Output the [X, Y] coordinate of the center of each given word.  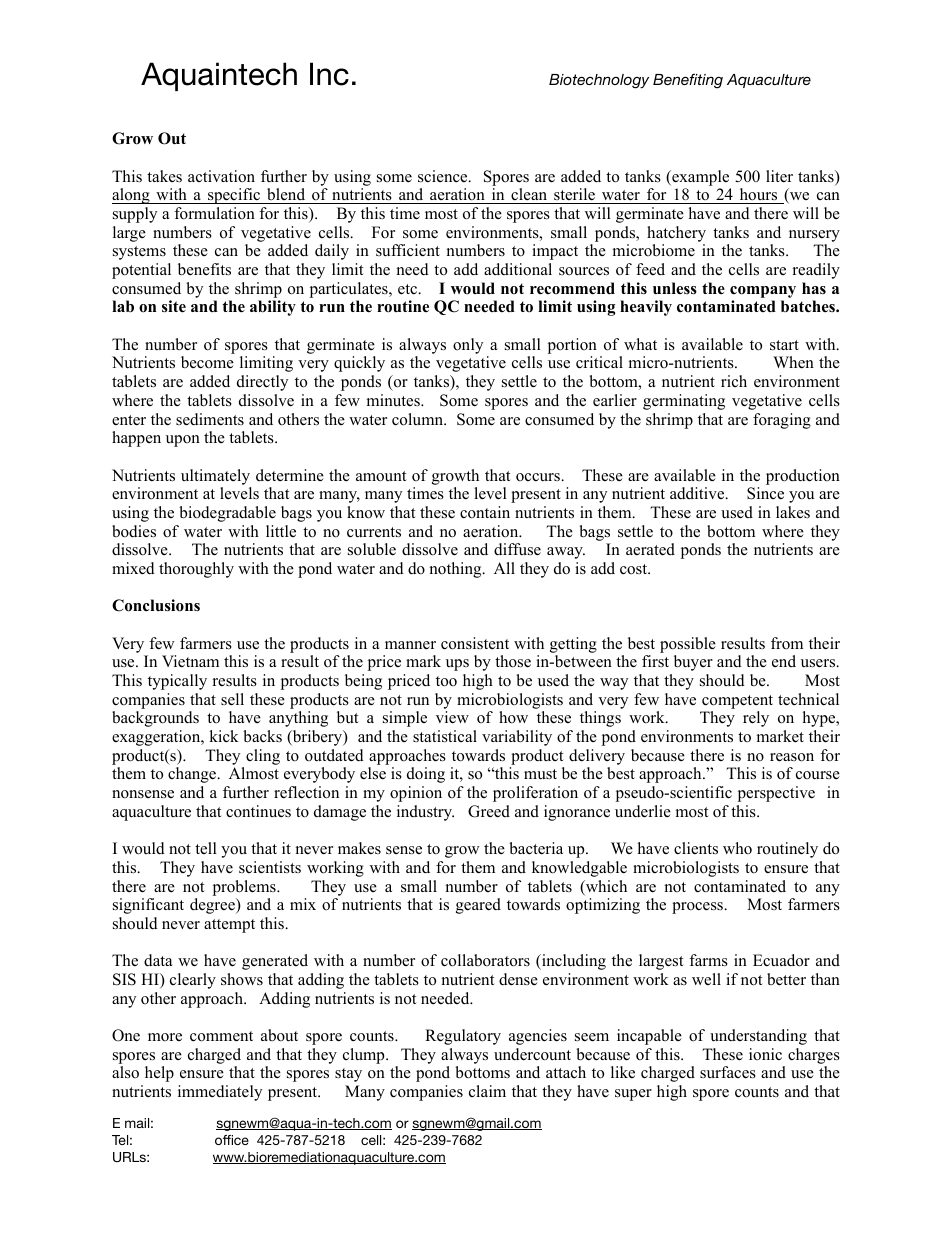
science [444, 176]
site [174, 306]
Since [765, 493]
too [446, 681]
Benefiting [688, 81]
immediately [220, 1093]
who [737, 848]
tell [206, 848]
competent [737, 702]
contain [485, 512]
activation [221, 176]
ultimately [215, 477]
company [763, 292]
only [468, 346]
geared [478, 906]
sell [232, 699]
